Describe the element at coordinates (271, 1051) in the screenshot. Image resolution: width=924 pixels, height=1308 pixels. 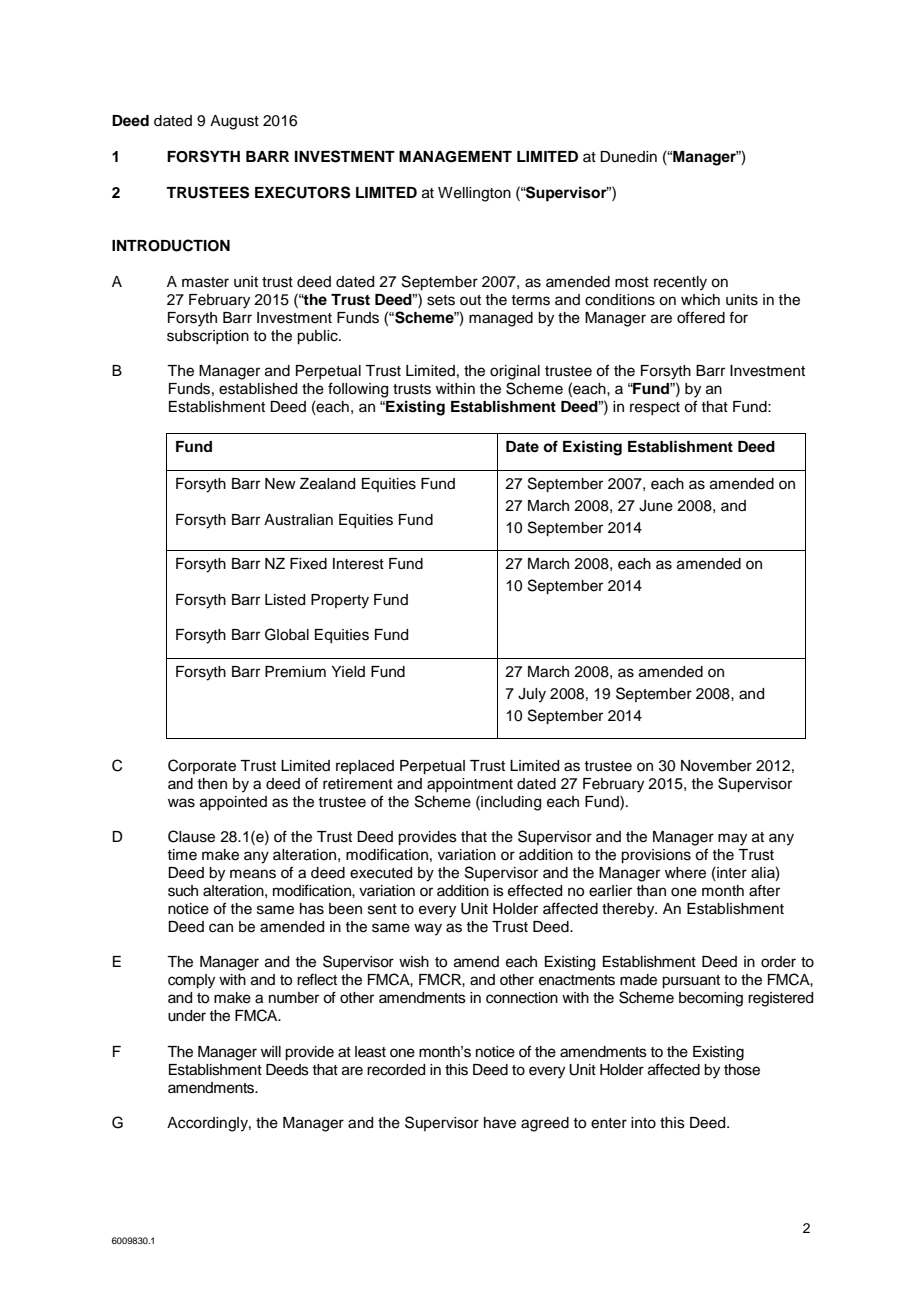
I see `will` at that location.
